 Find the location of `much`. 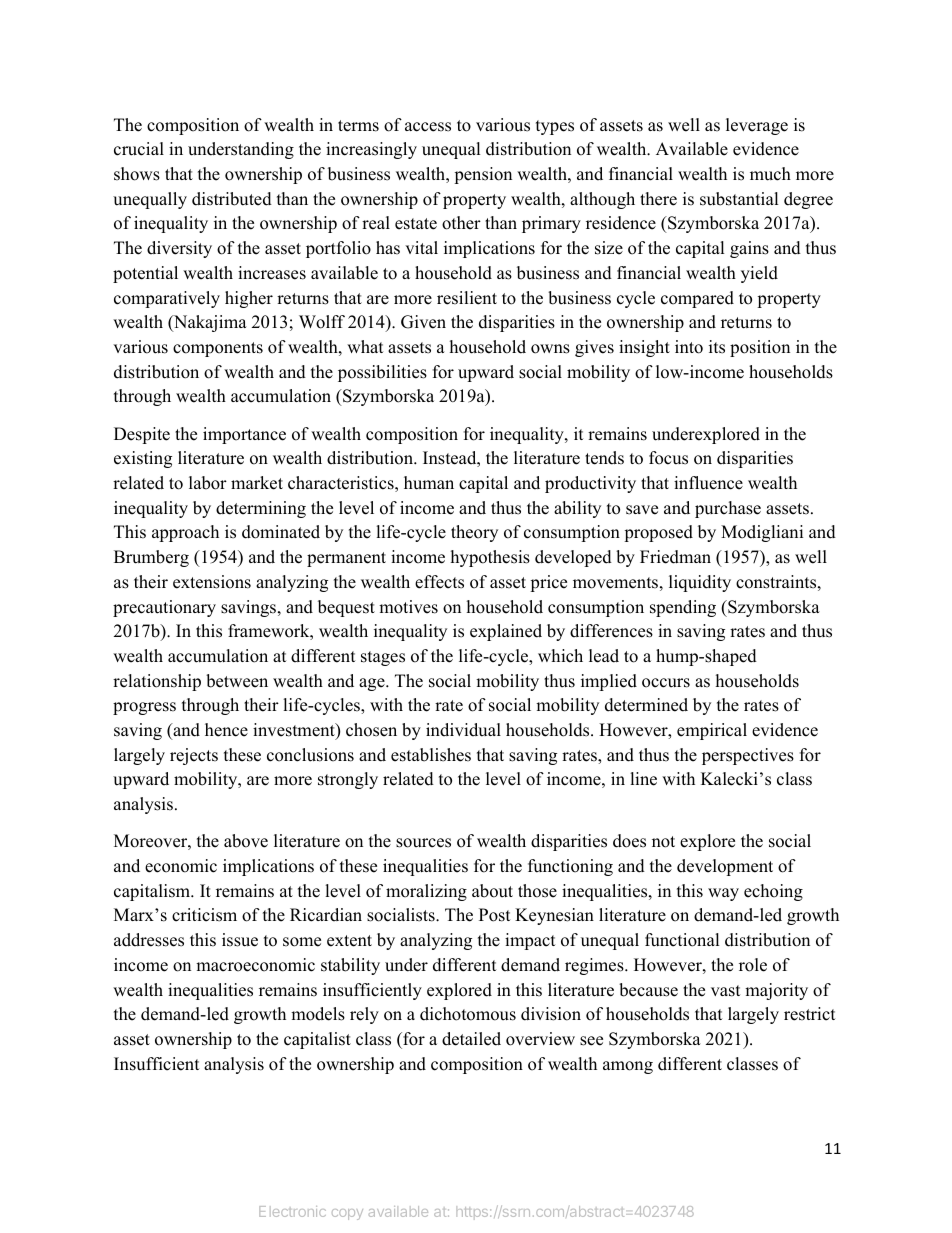

much is located at coordinates (770, 174).
